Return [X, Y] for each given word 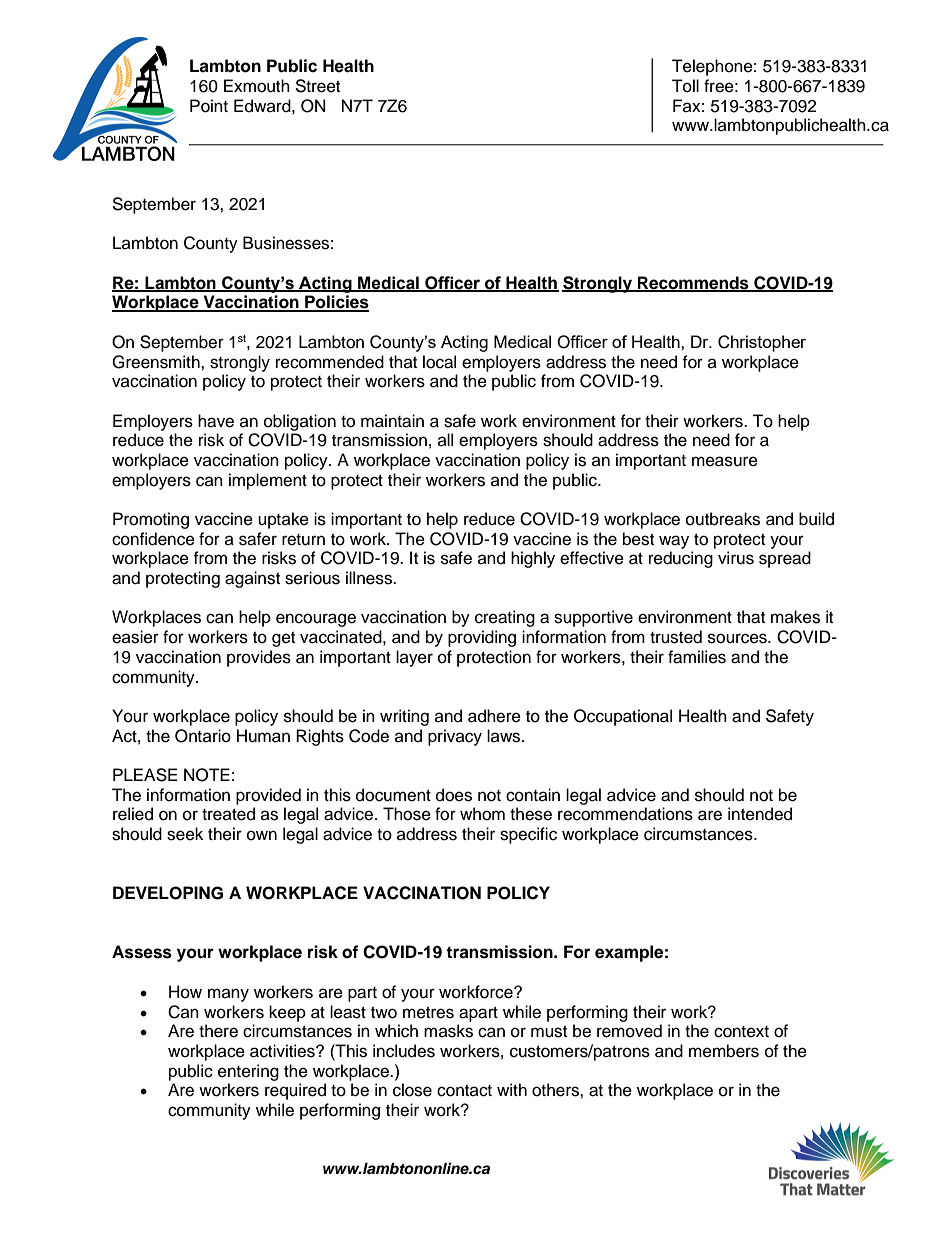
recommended [330, 362]
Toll [685, 86]
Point [209, 106]
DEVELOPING [168, 893]
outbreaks [723, 519]
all [445, 439]
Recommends [693, 283]
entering [248, 1072]
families [697, 657]
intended [760, 814]
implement [268, 481]
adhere [494, 716]
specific [528, 835]
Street [317, 86]
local [439, 362]
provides [259, 658]
